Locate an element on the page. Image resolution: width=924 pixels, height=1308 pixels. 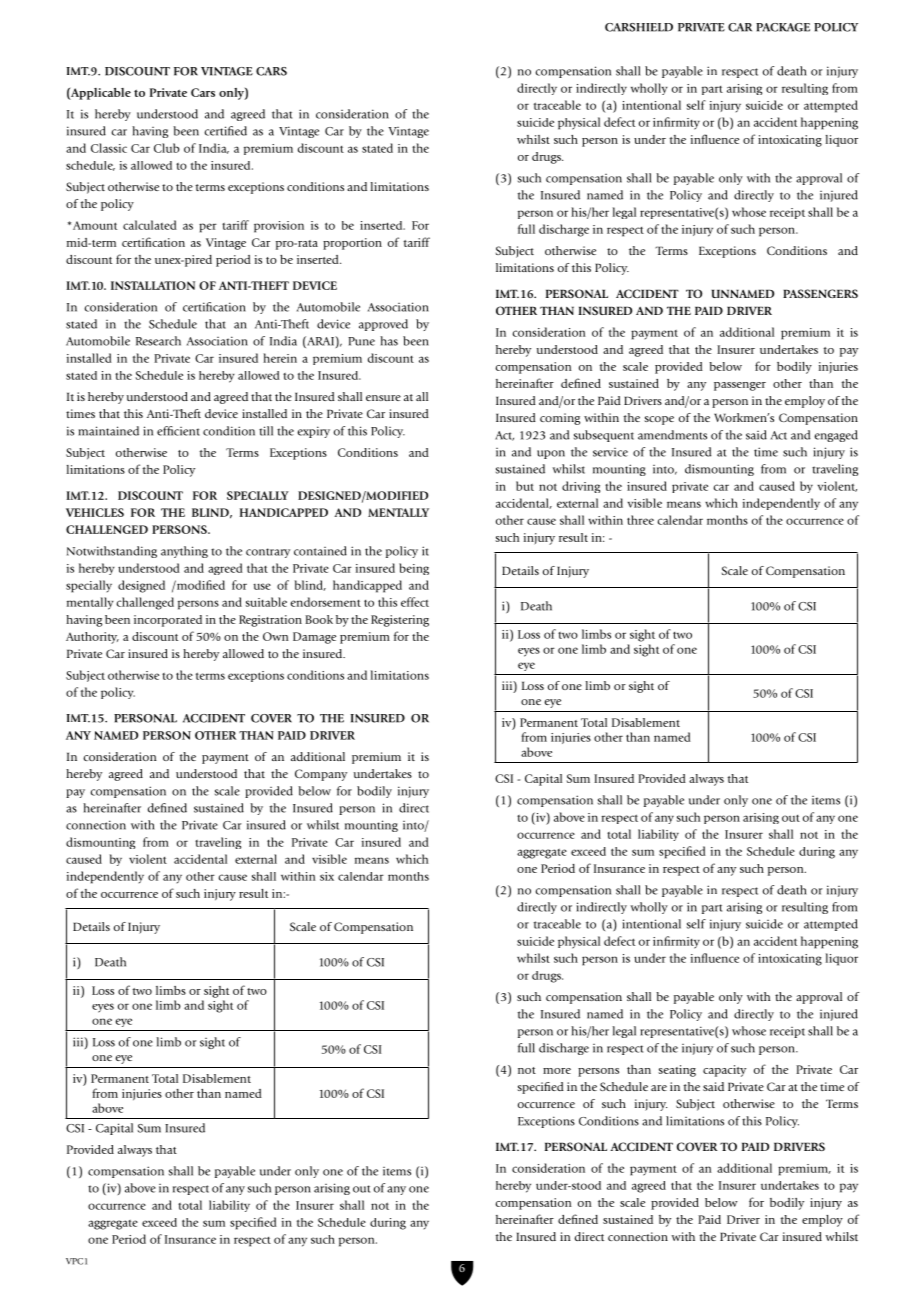
ensure is located at coordinates (383, 398).
